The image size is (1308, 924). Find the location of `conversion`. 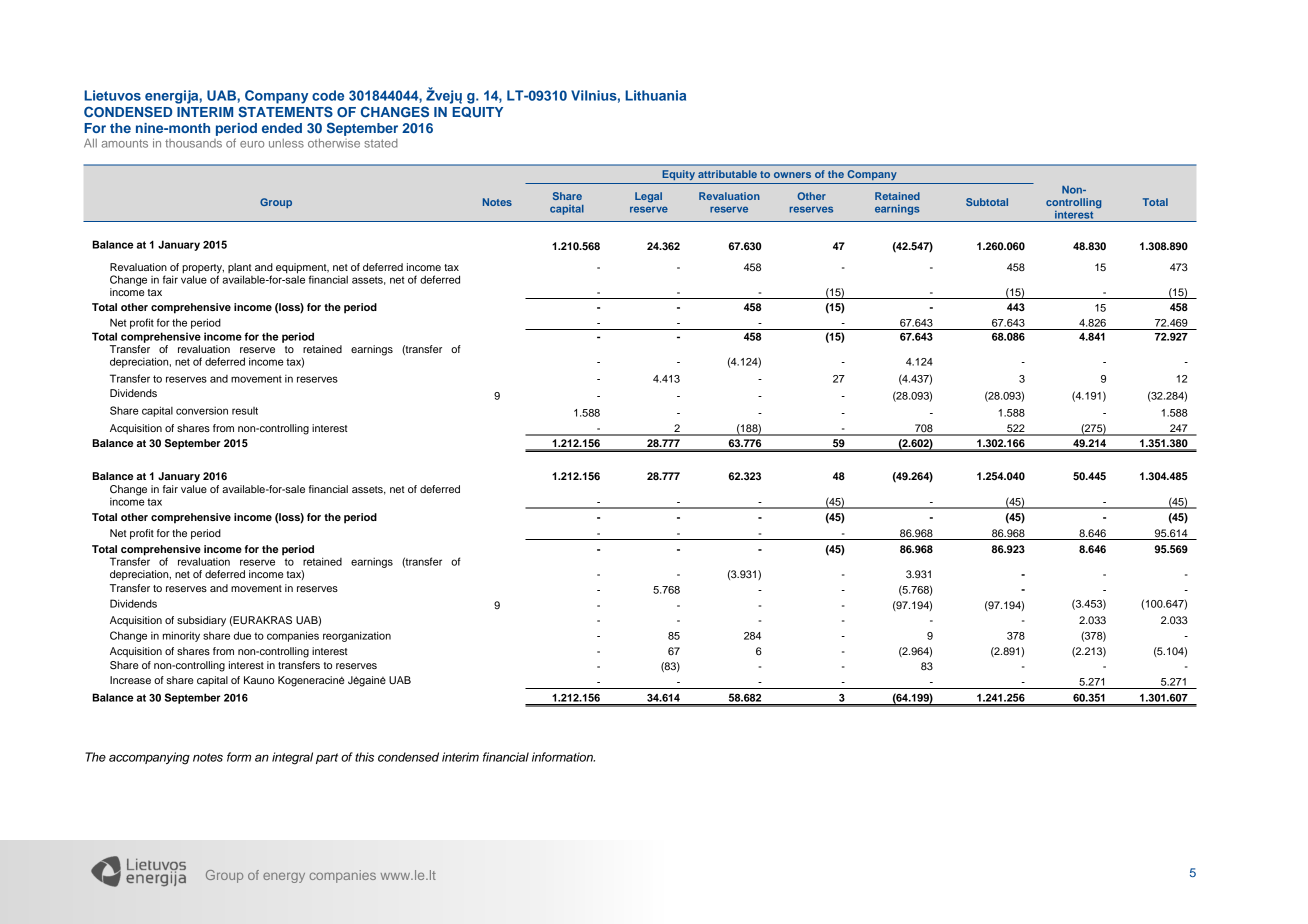

conversion is located at coordinates (202, 411).
